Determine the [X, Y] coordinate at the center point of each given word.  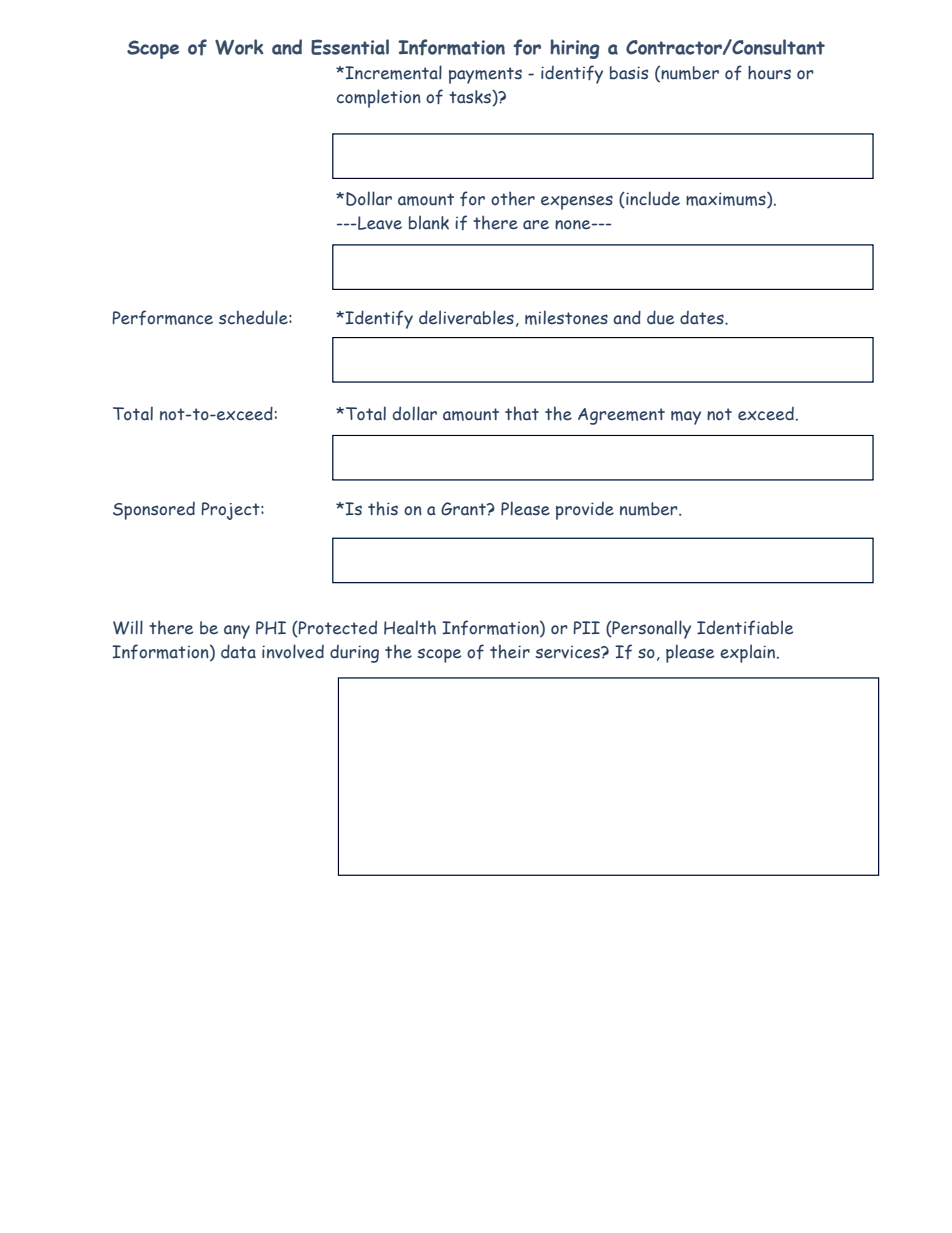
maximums [727, 200]
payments [485, 75]
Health [410, 627]
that [522, 413]
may [686, 418]
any [237, 632]
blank [429, 222]
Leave [379, 223]
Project [231, 511]
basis [629, 73]
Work [239, 47]
